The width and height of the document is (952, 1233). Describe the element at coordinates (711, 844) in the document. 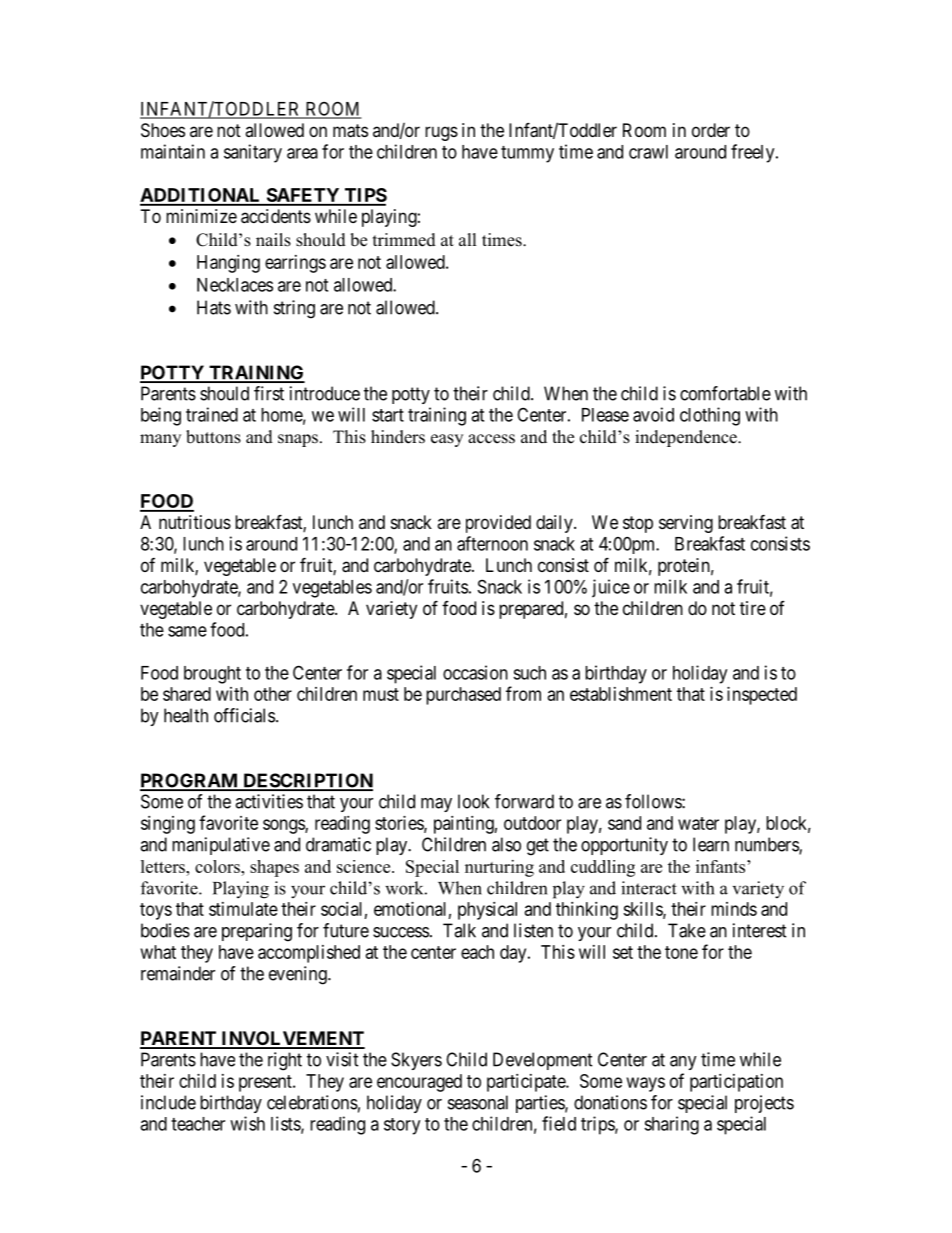

I see `learn` at that location.
